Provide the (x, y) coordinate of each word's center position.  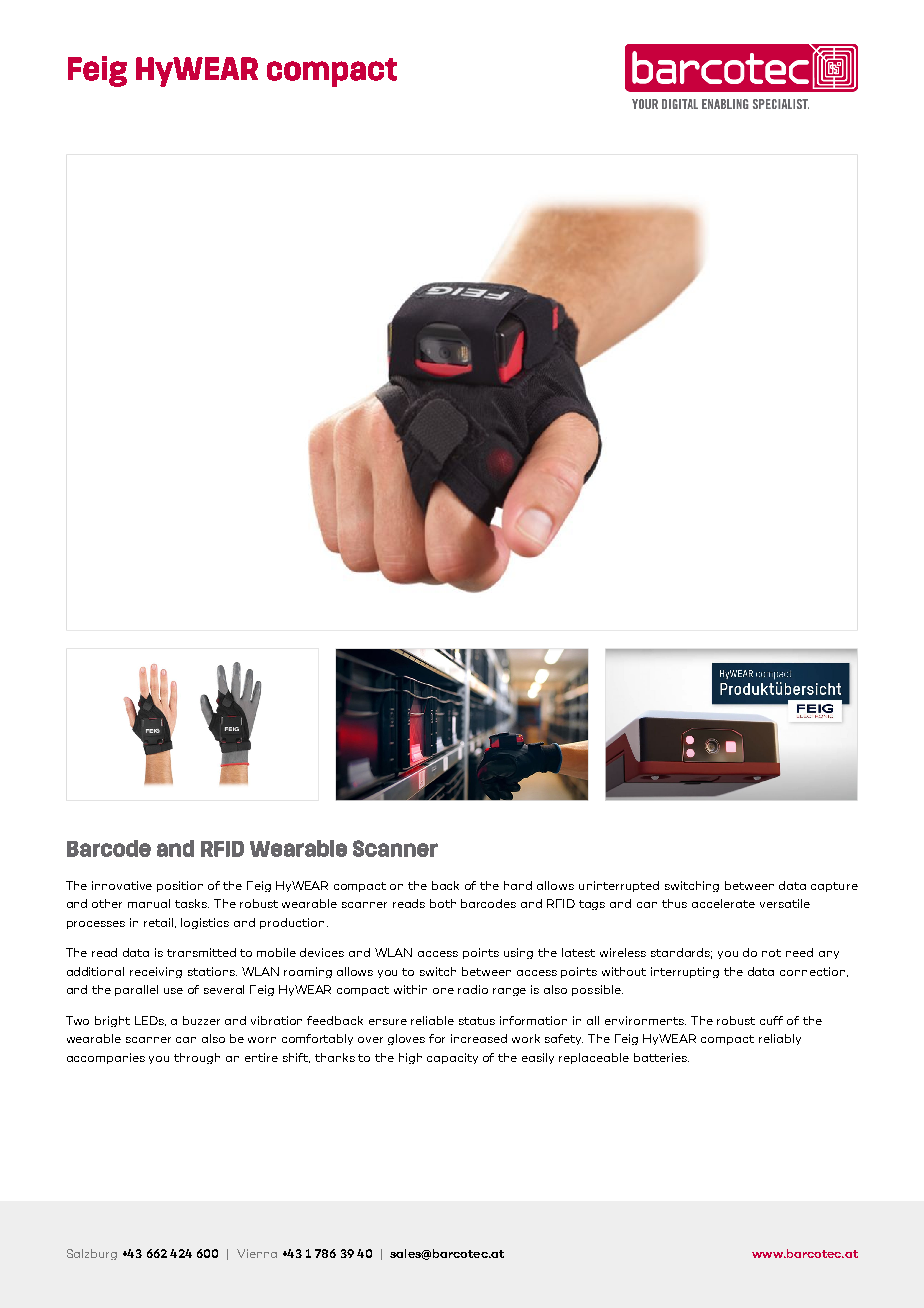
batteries (661, 1057)
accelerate (723, 903)
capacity (452, 1058)
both (443, 903)
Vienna (257, 1253)
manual (149, 903)
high (410, 1058)
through (197, 1058)
